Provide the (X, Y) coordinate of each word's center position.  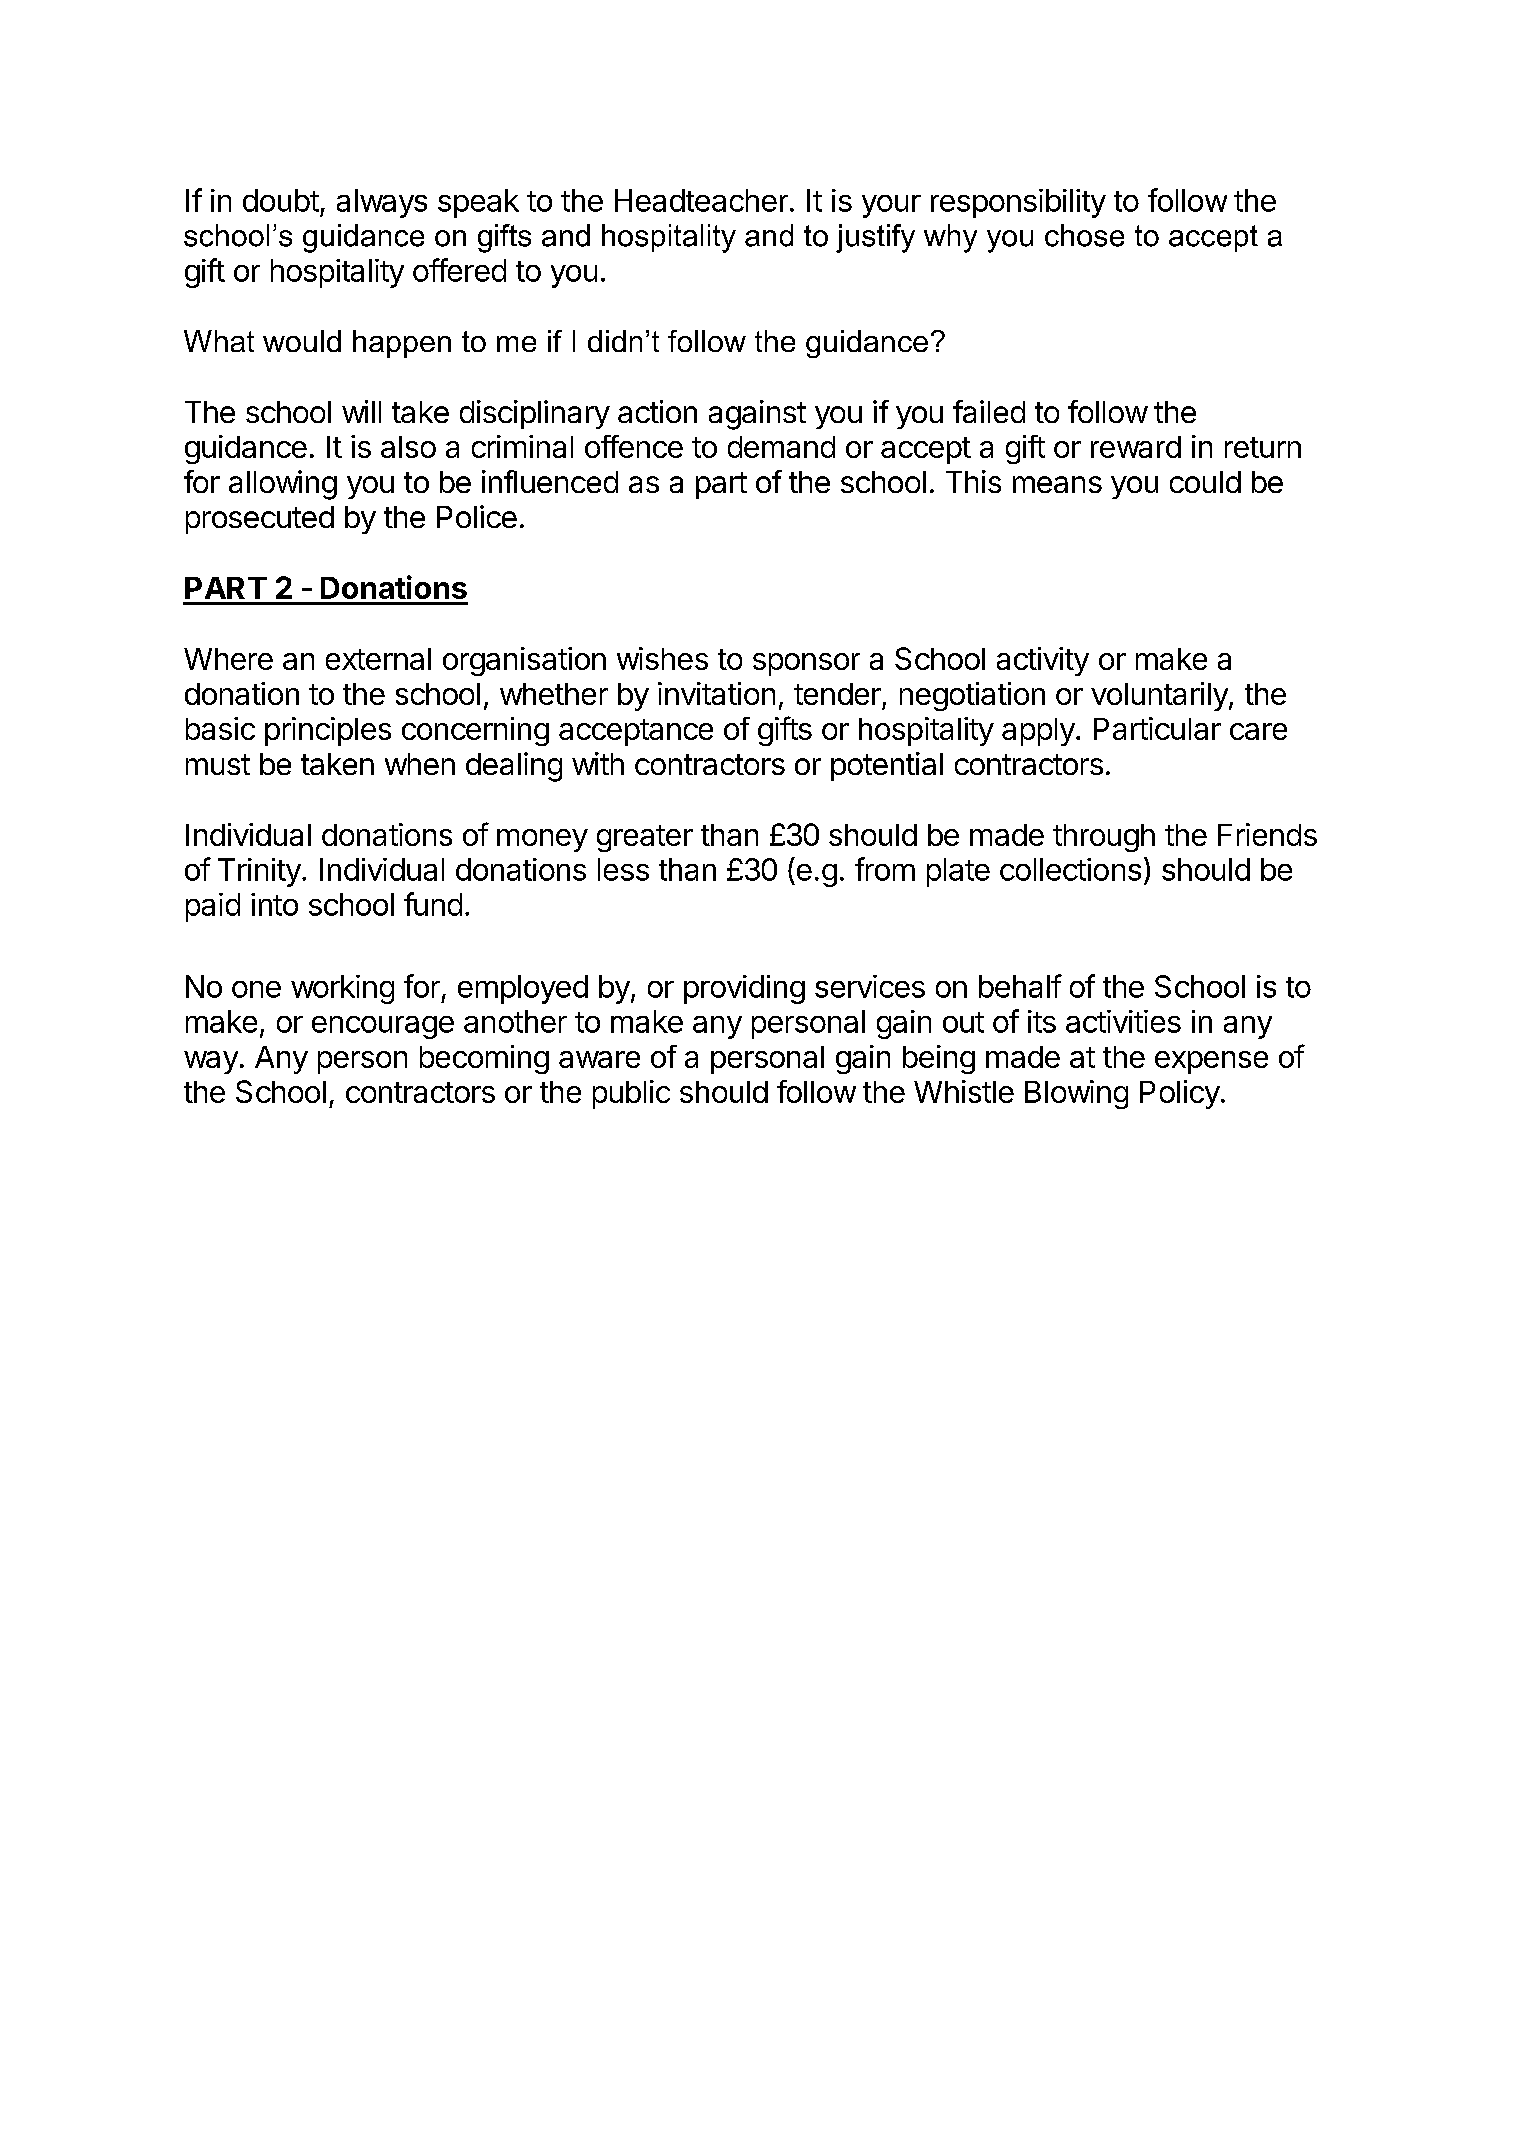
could (1205, 482)
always (382, 203)
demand (781, 447)
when (420, 764)
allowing (283, 485)
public (631, 1094)
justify (875, 238)
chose (1084, 235)
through (1104, 838)
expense (1211, 1062)
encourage (383, 1027)
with (598, 763)
